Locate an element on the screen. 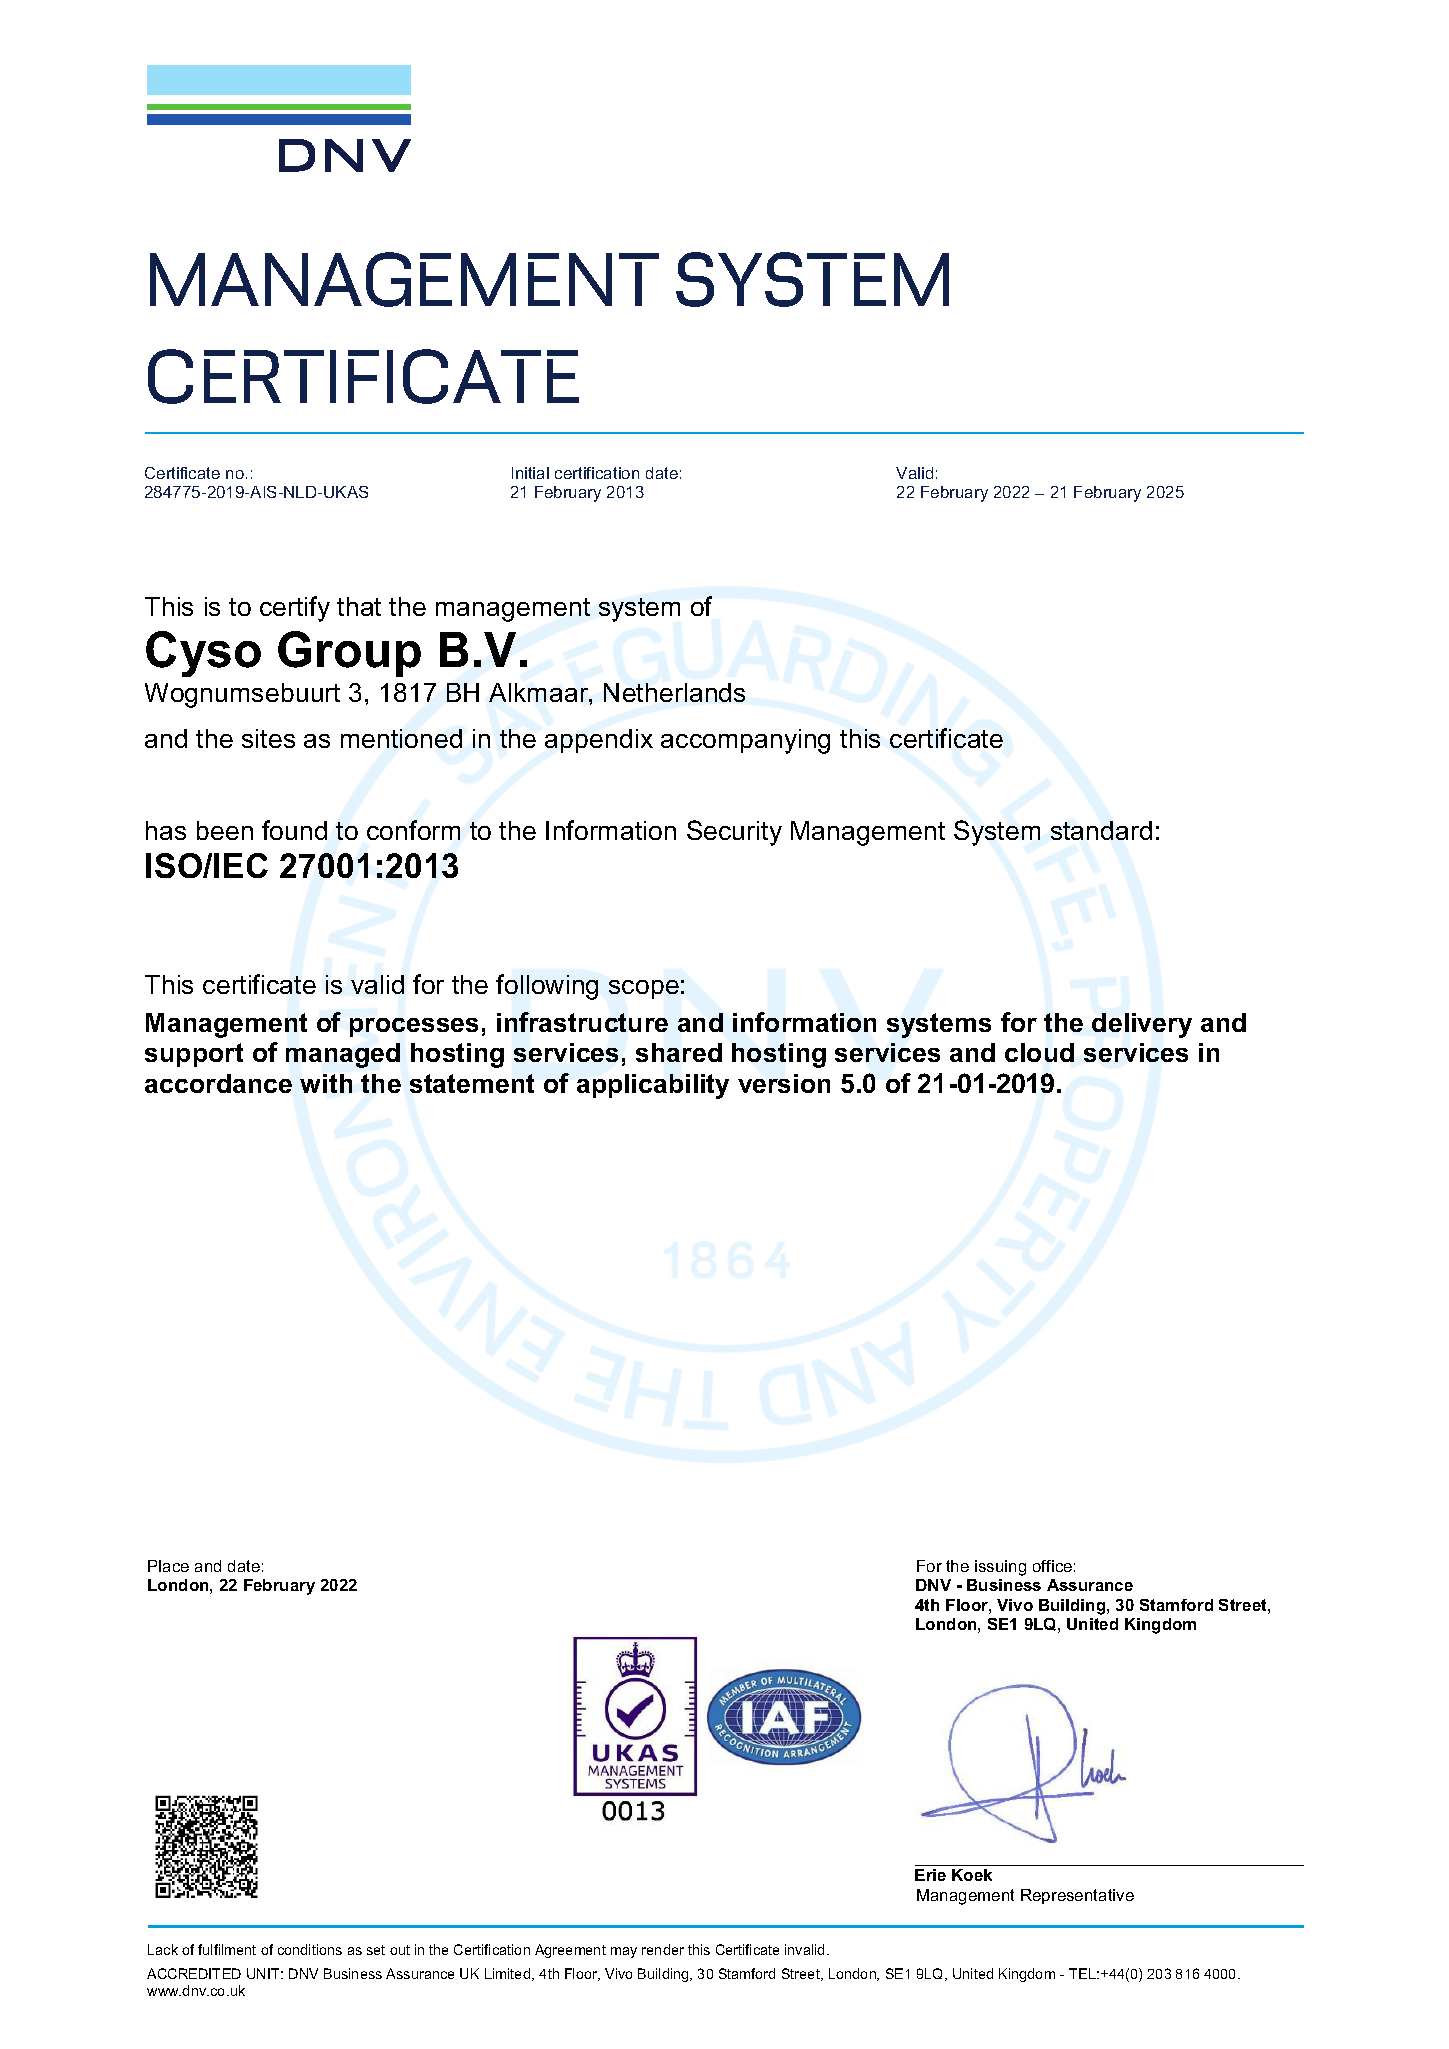 The width and height of the screenshot is (1449, 2049). accompanying is located at coordinates (745, 741).
